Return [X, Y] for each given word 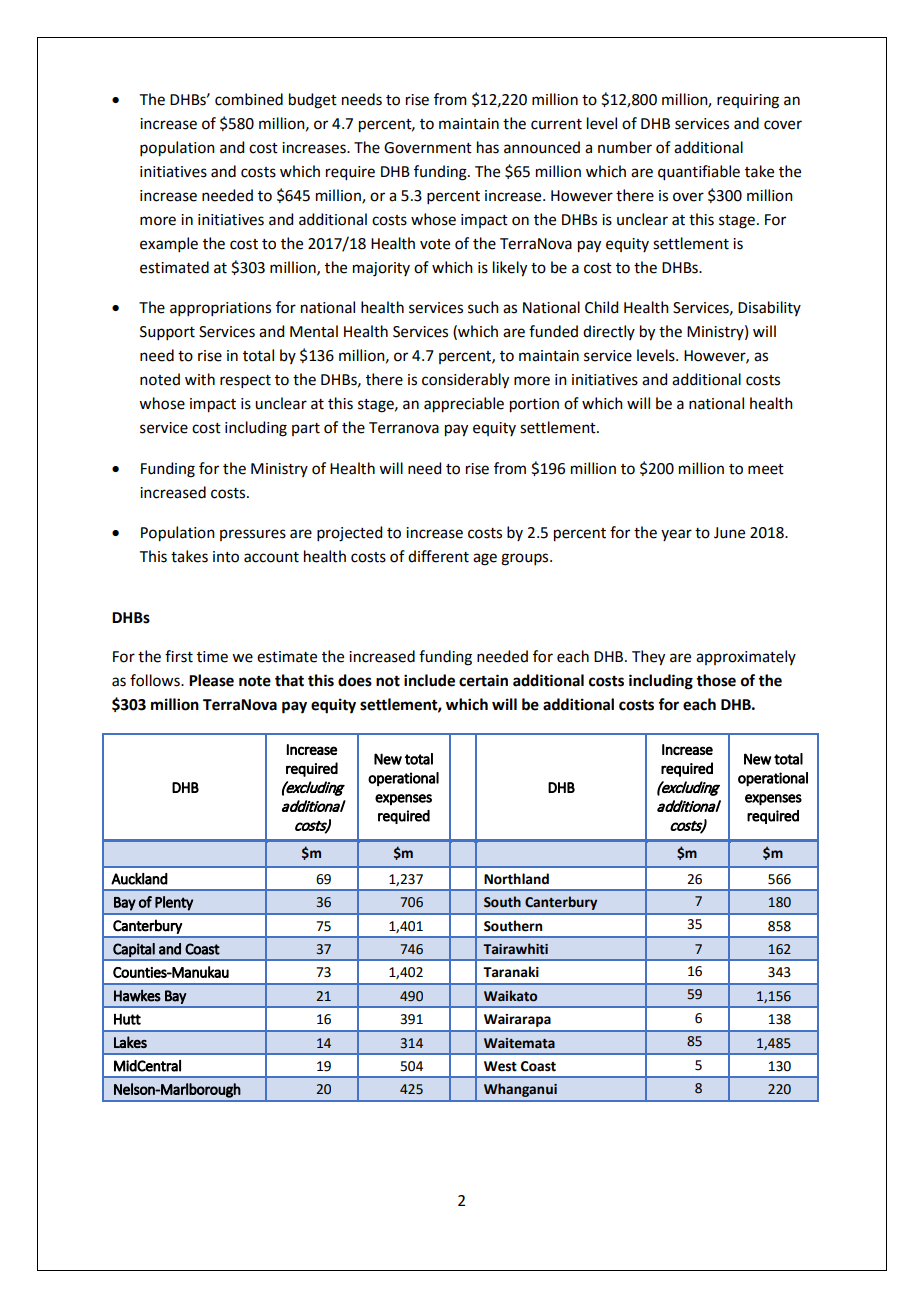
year [676, 535]
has [488, 147]
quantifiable [699, 173]
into [226, 557]
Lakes [130, 1042]
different [438, 556]
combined [249, 99]
